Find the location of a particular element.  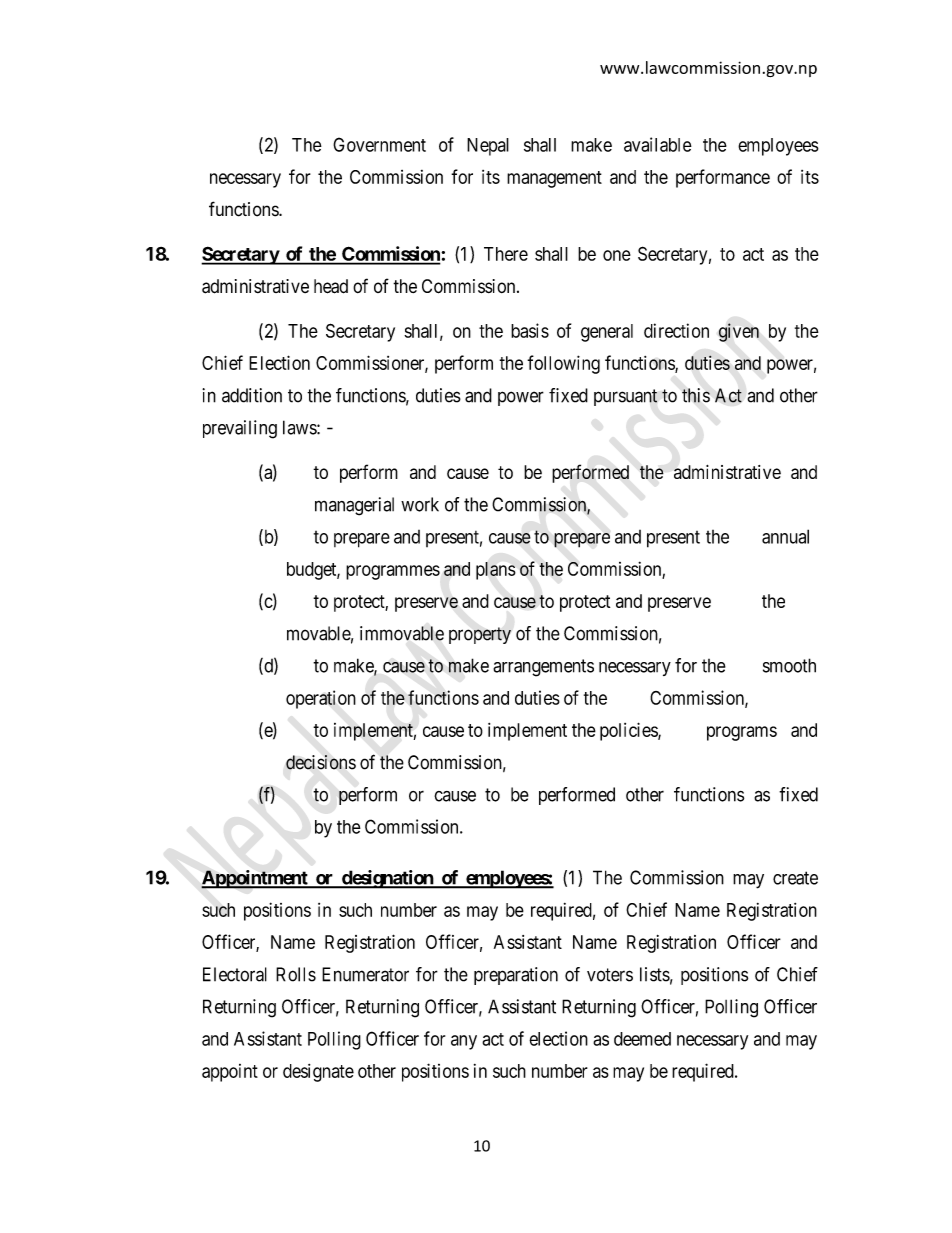

programs is located at coordinates (742, 733).
